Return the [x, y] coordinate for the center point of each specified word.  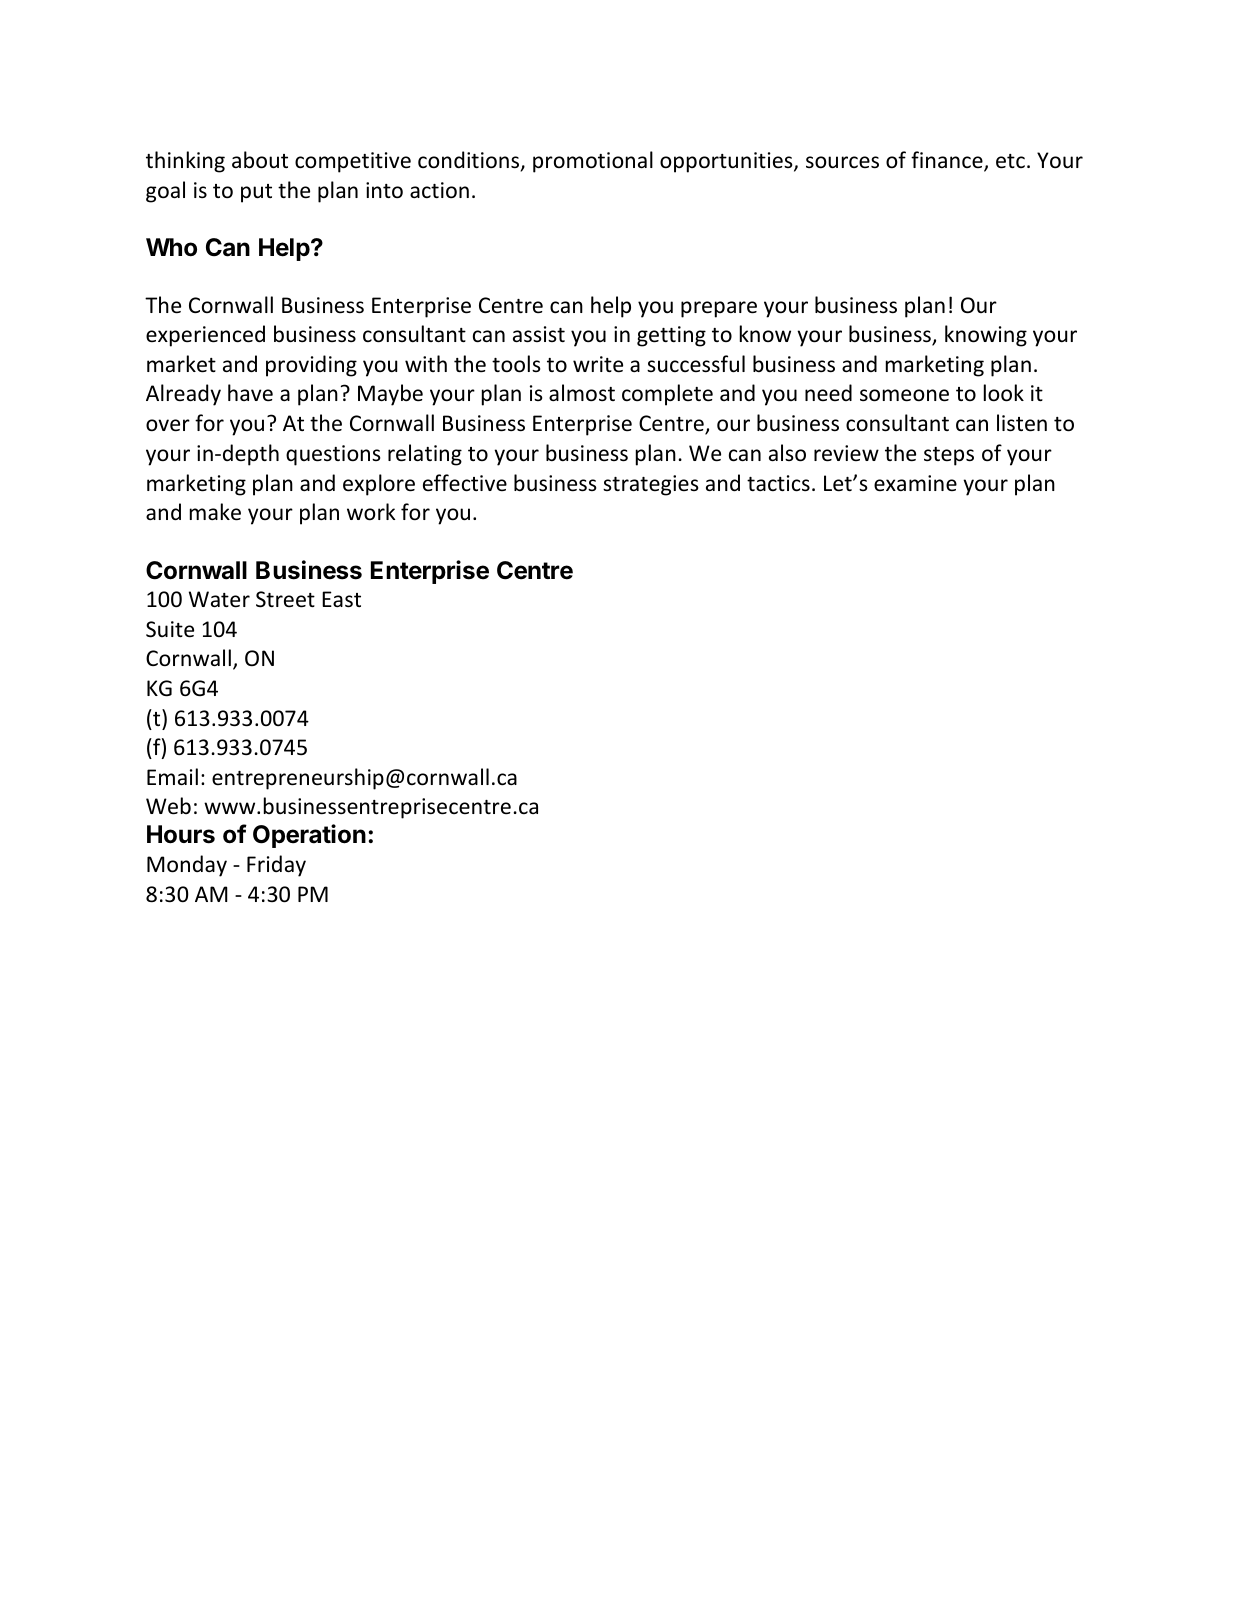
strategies [651, 485]
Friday [276, 866]
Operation [309, 836]
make [215, 512]
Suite [170, 629]
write [598, 364]
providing [311, 366]
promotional [593, 162]
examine [915, 483]
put [256, 193]
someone [904, 395]
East [341, 599]
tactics [778, 483]
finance [948, 161]
